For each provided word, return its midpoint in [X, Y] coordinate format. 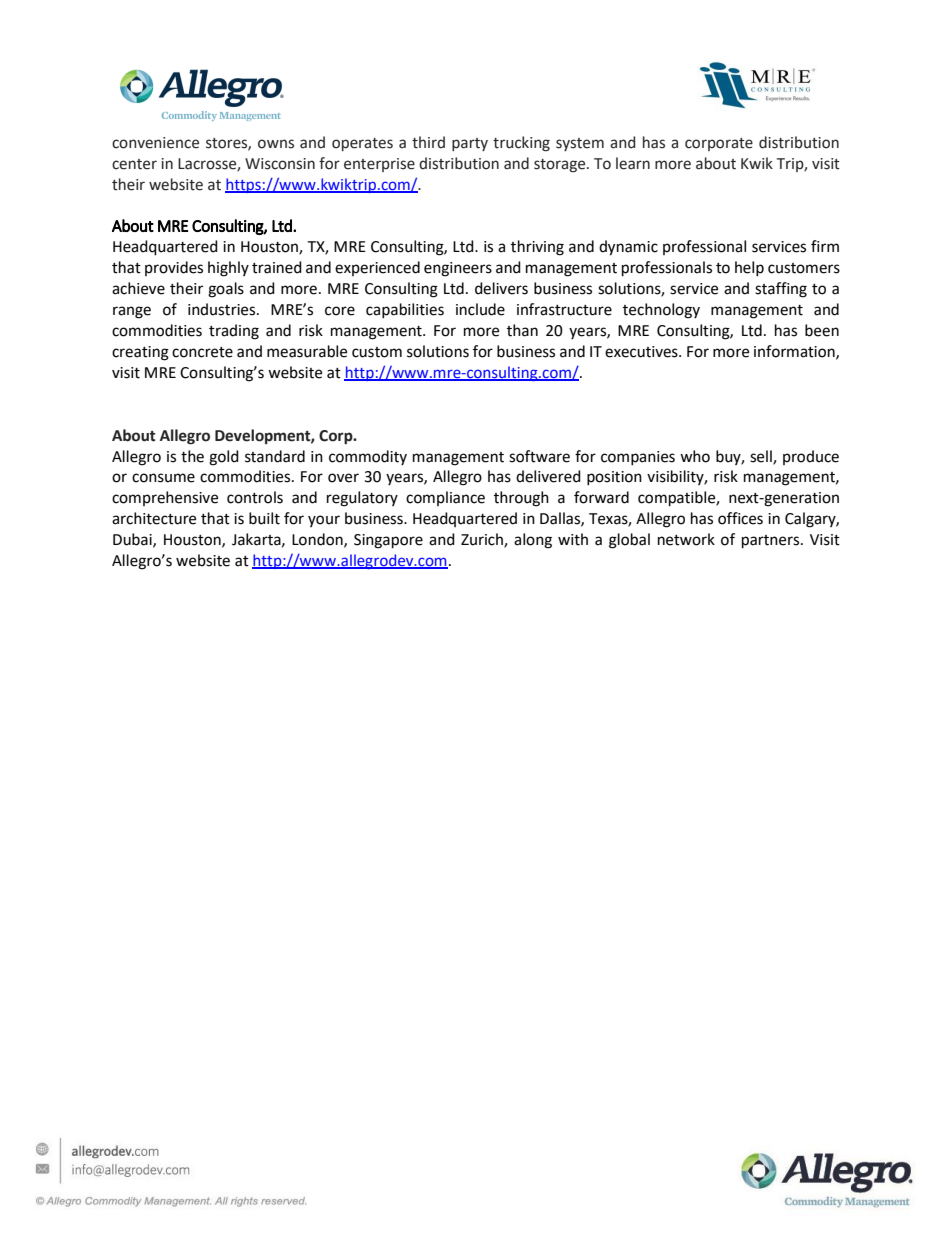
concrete [202, 352]
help [749, 268]
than [522, 330]
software [539, 456]
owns [276, 144]
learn [633, 163]
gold [224, 458]
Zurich [483, 540]
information [795, 352]
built [264, 518]
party [470, 144]
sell [762, 457]
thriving [537, 248]
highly [228, 269]
